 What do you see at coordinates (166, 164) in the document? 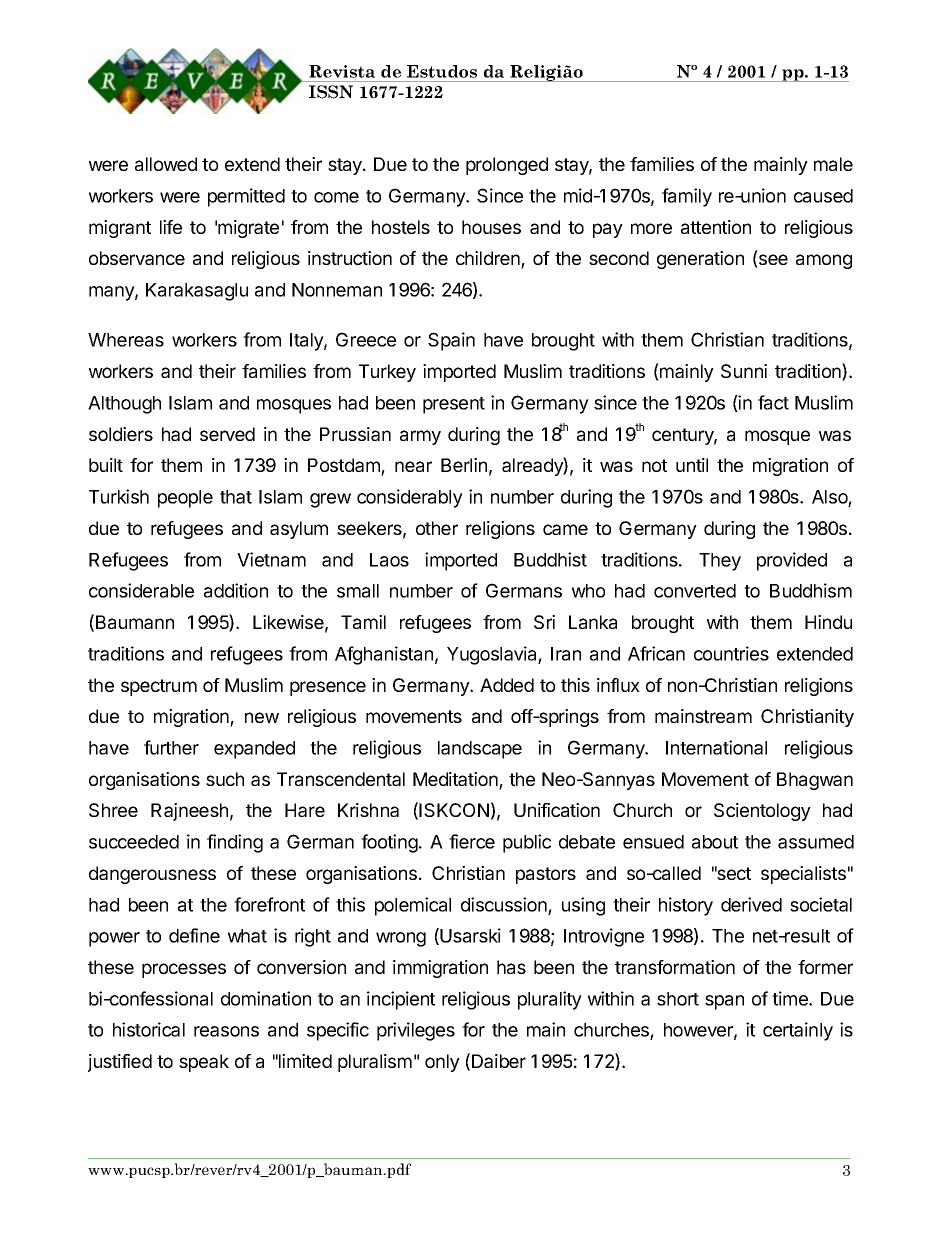
I see `allowed` at bounding box center [166, 164].
